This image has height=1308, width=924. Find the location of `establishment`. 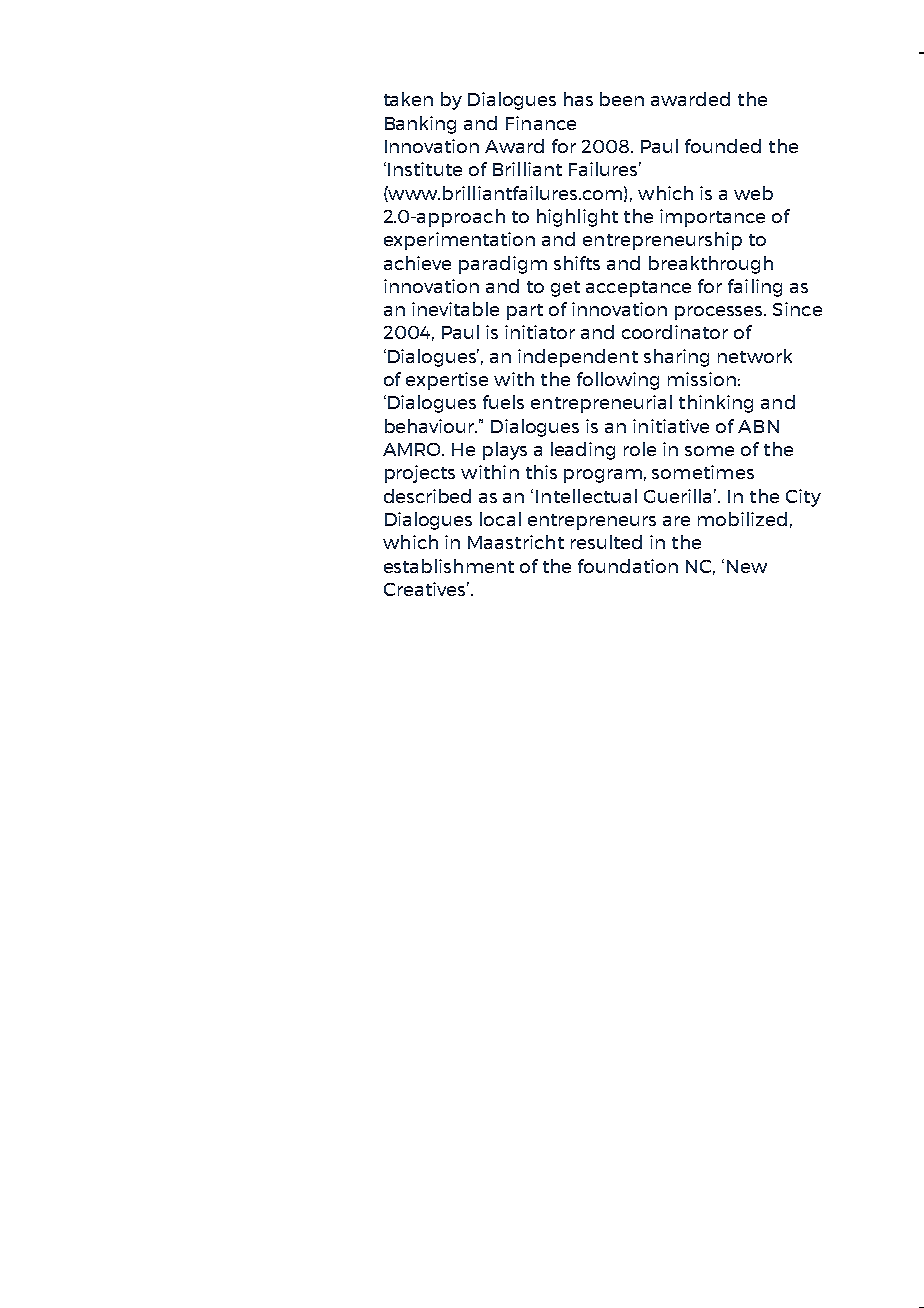

establishment is located at coordinates (449, 566).
